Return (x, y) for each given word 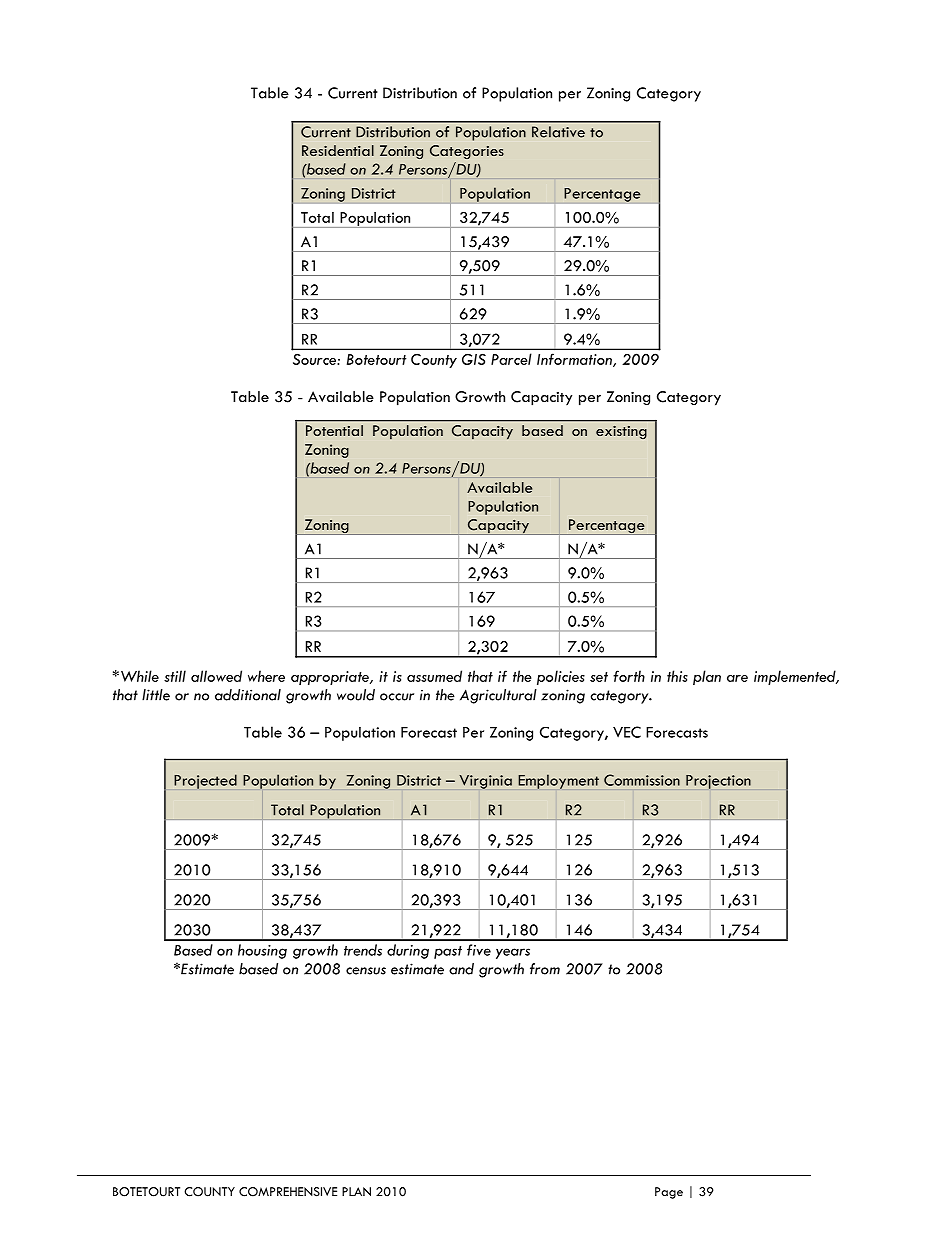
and (461, 969)
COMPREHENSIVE (288, 1192)
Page (669, 1193)
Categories (467, 152)
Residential (338, 150)
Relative (558, 132)
